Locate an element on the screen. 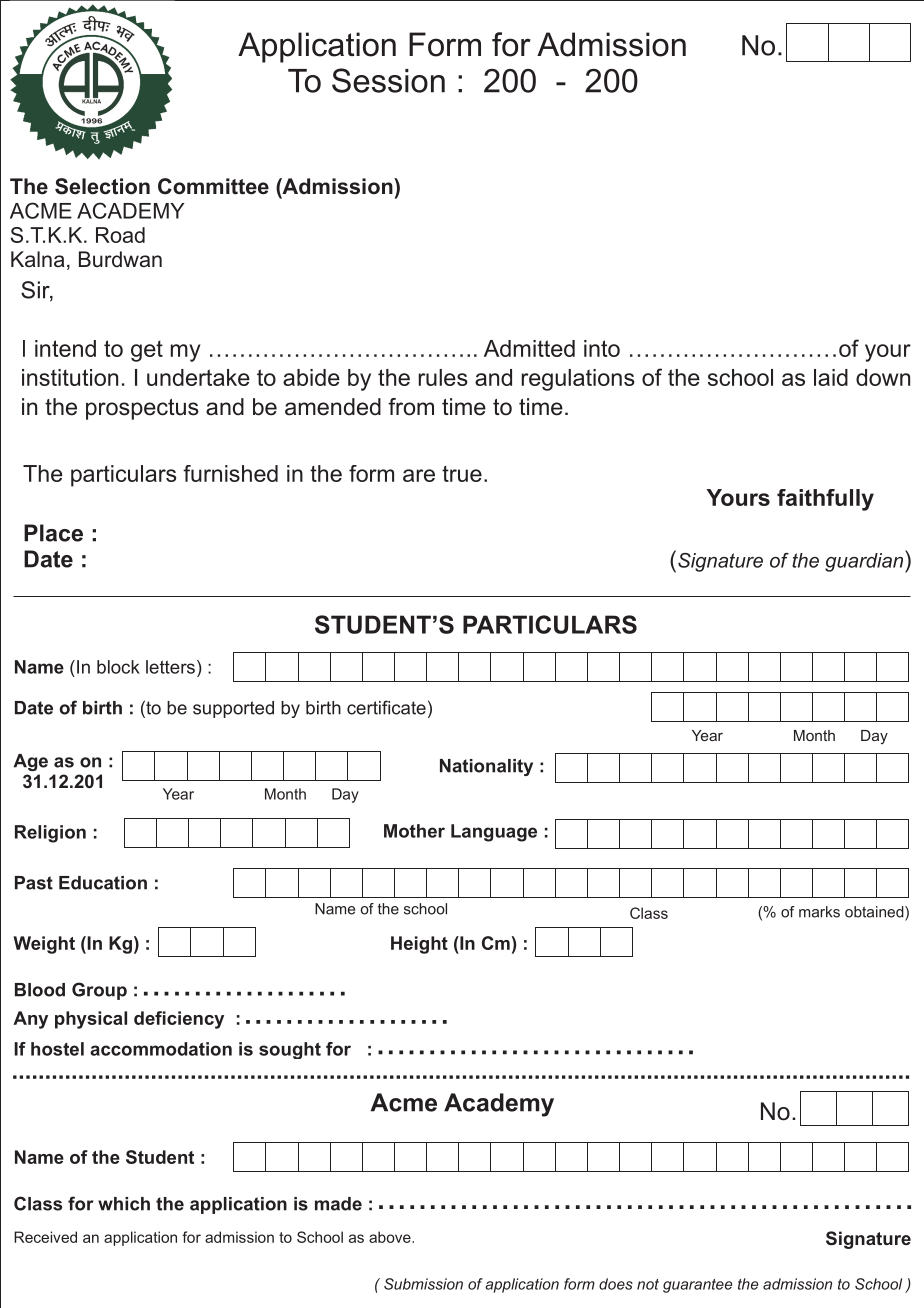  faithfully is located at coordinates (825, 500).
